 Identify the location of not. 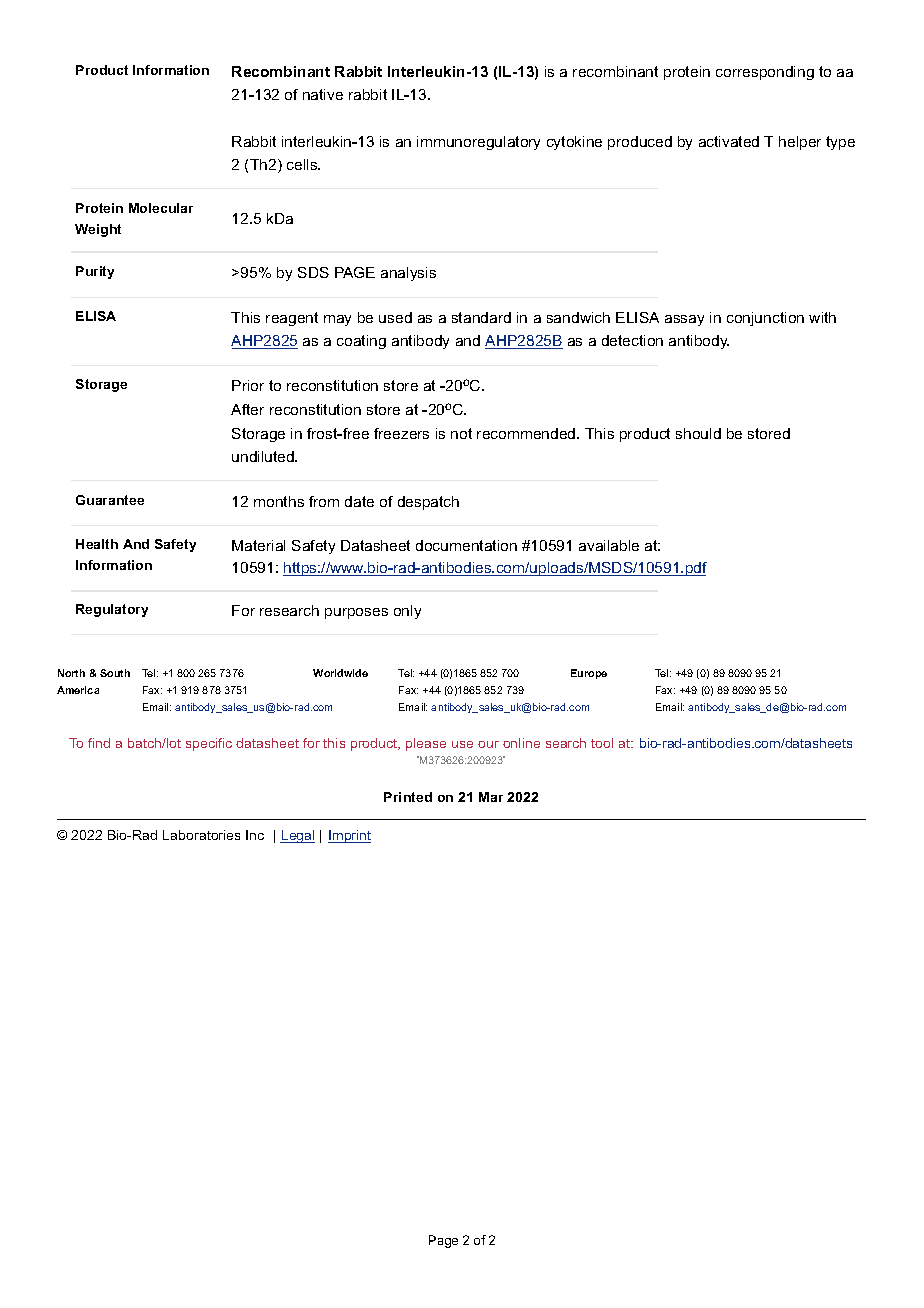
(461, 433).
